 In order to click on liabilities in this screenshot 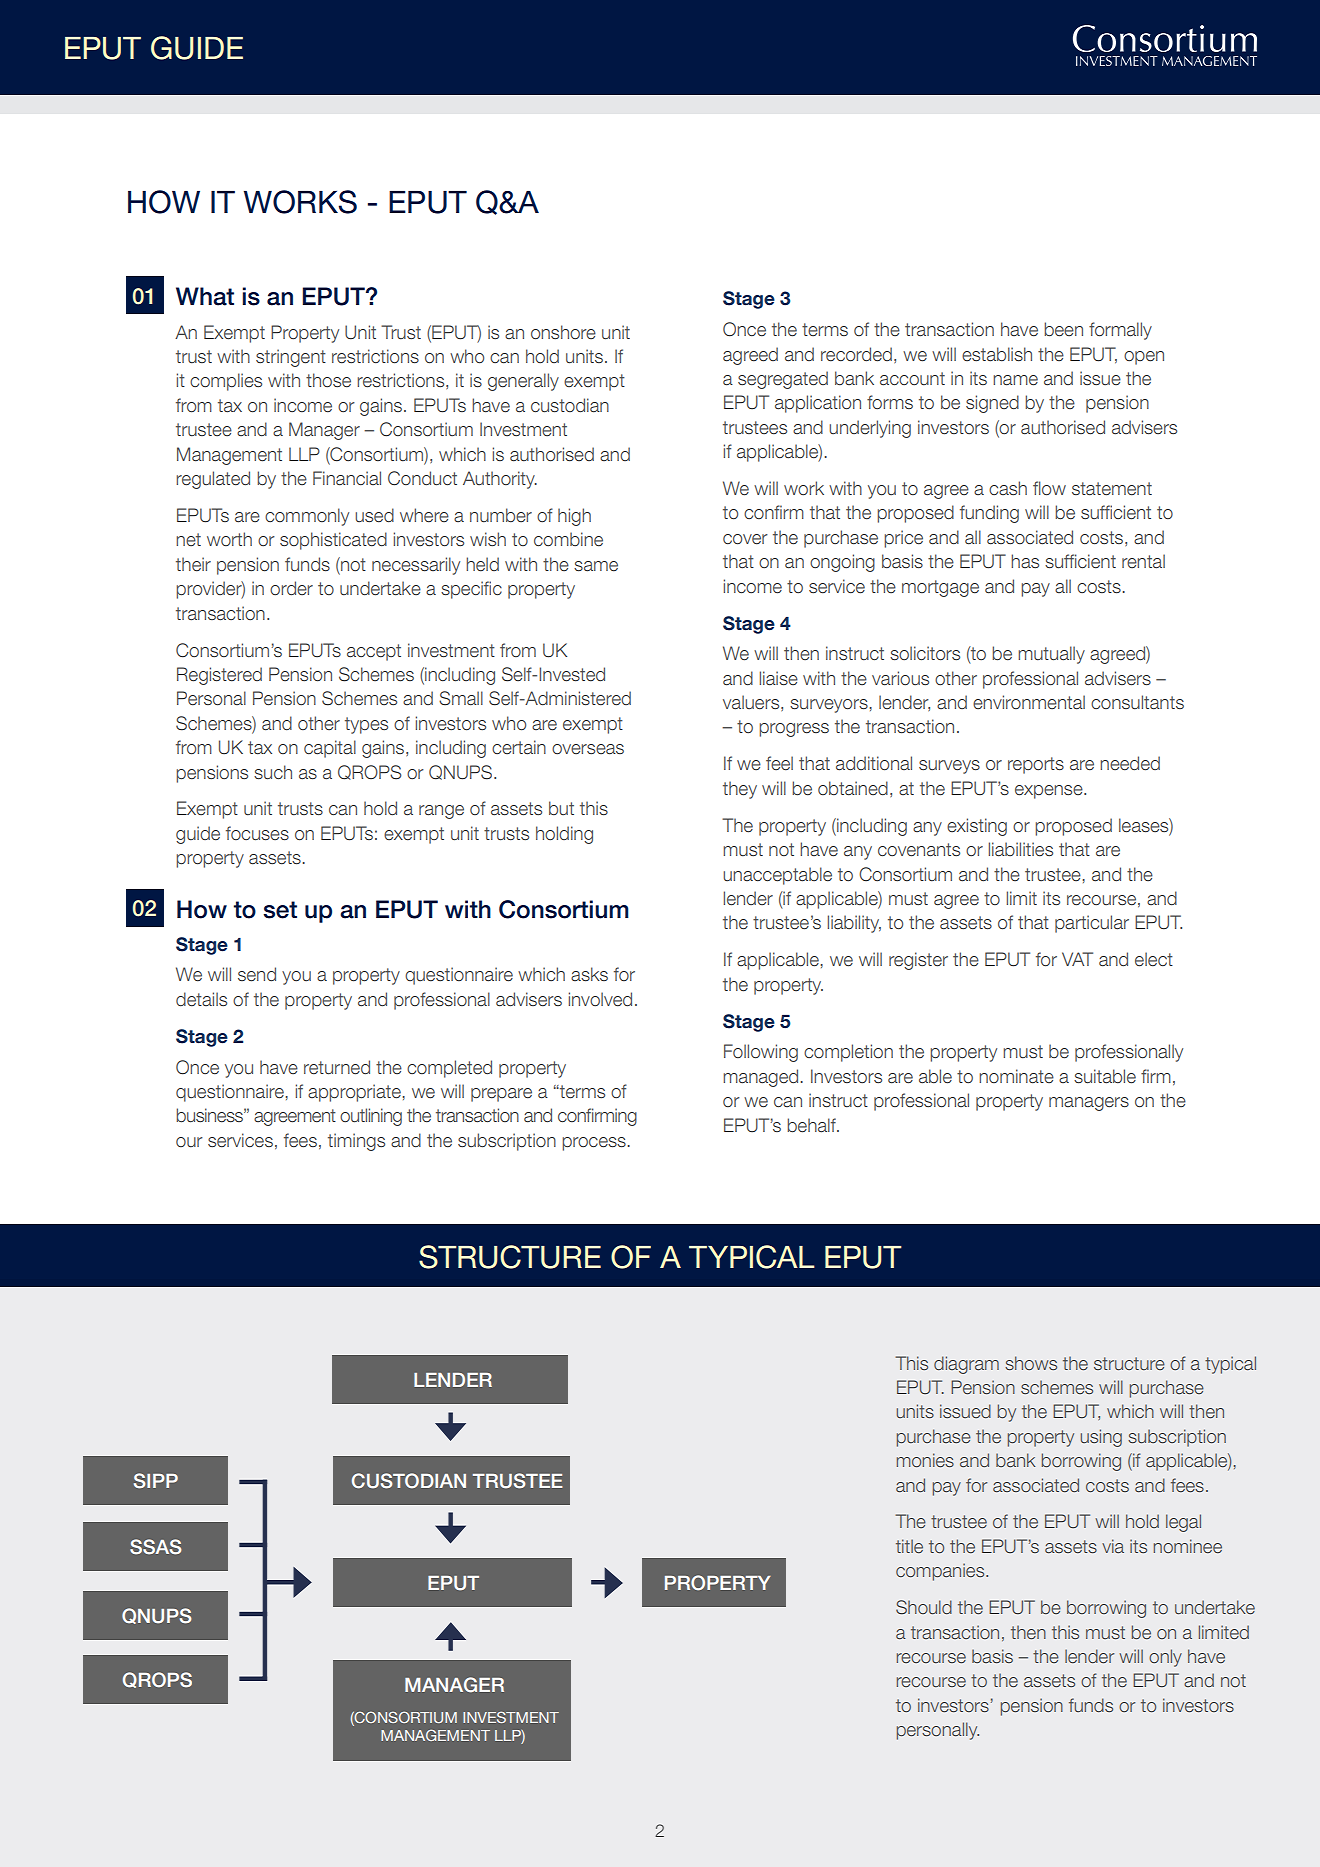, I will do `click(1021, 849)`.
